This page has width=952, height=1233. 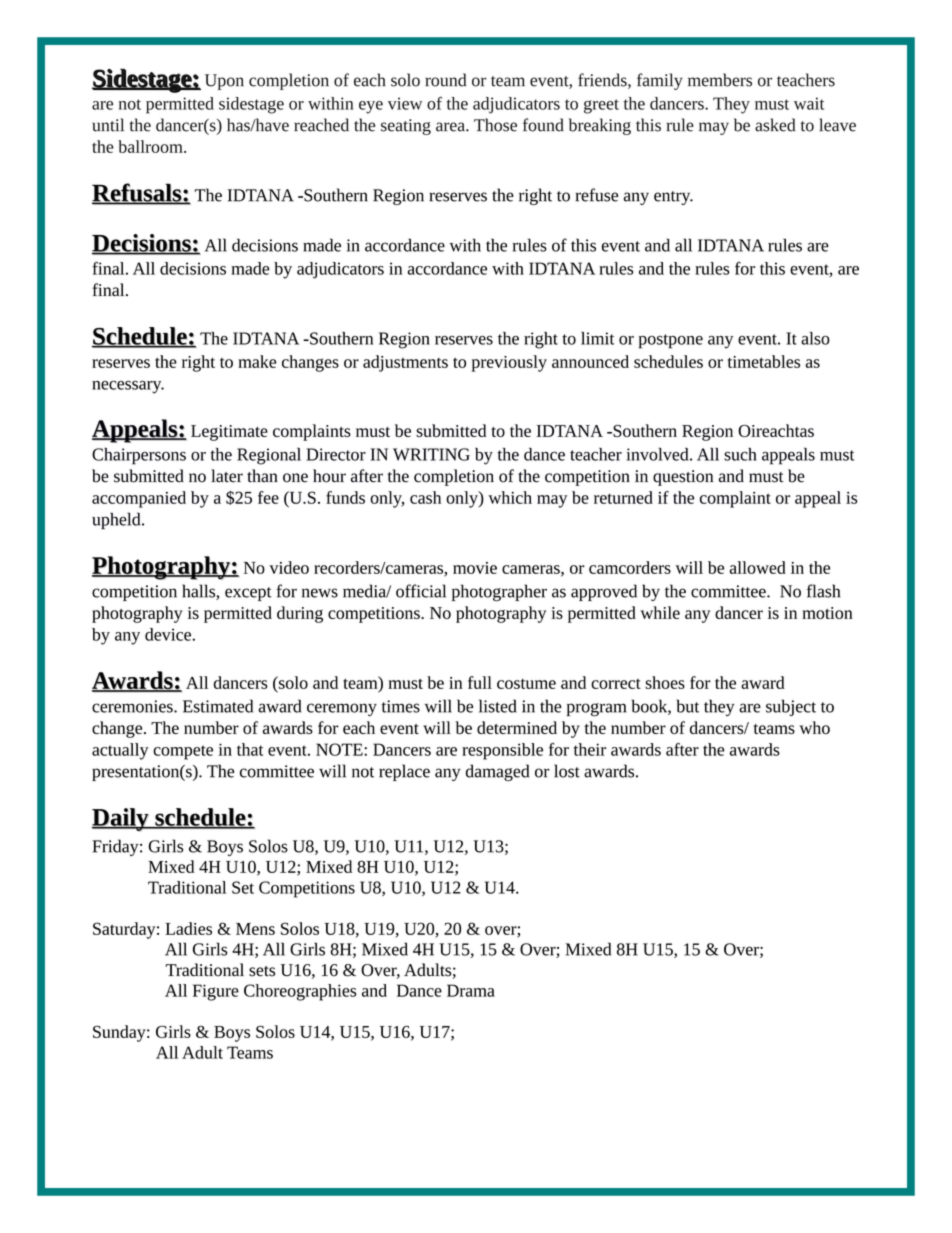 What do you see at coordinates (495, 125) in the page?
I see `Those` at bounding box center [495, 125].
